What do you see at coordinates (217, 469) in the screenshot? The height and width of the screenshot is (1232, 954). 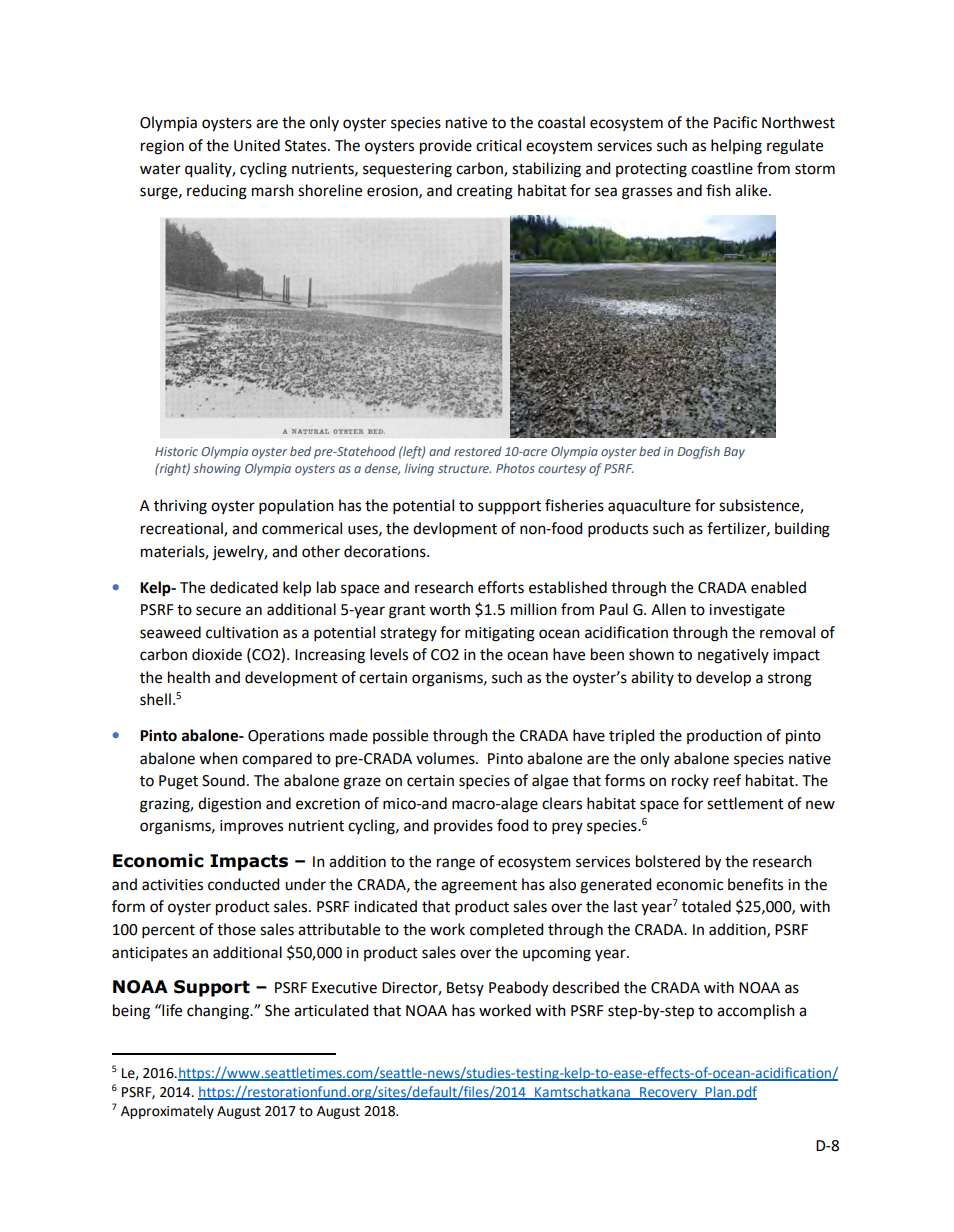 I see `showing` at bounding box center [217, 469].
